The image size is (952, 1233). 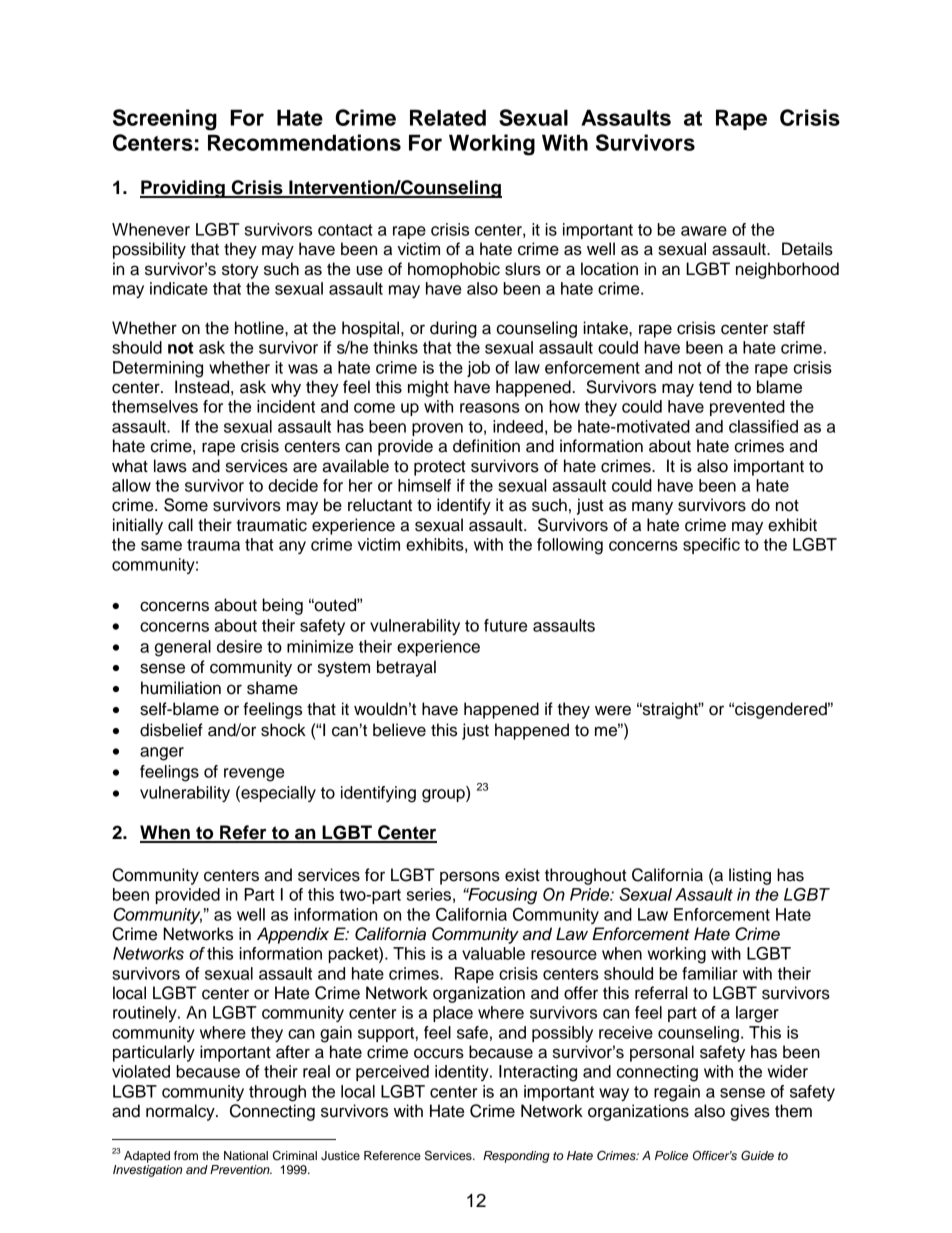 I want to click on group, so click(x=444, y=796).
